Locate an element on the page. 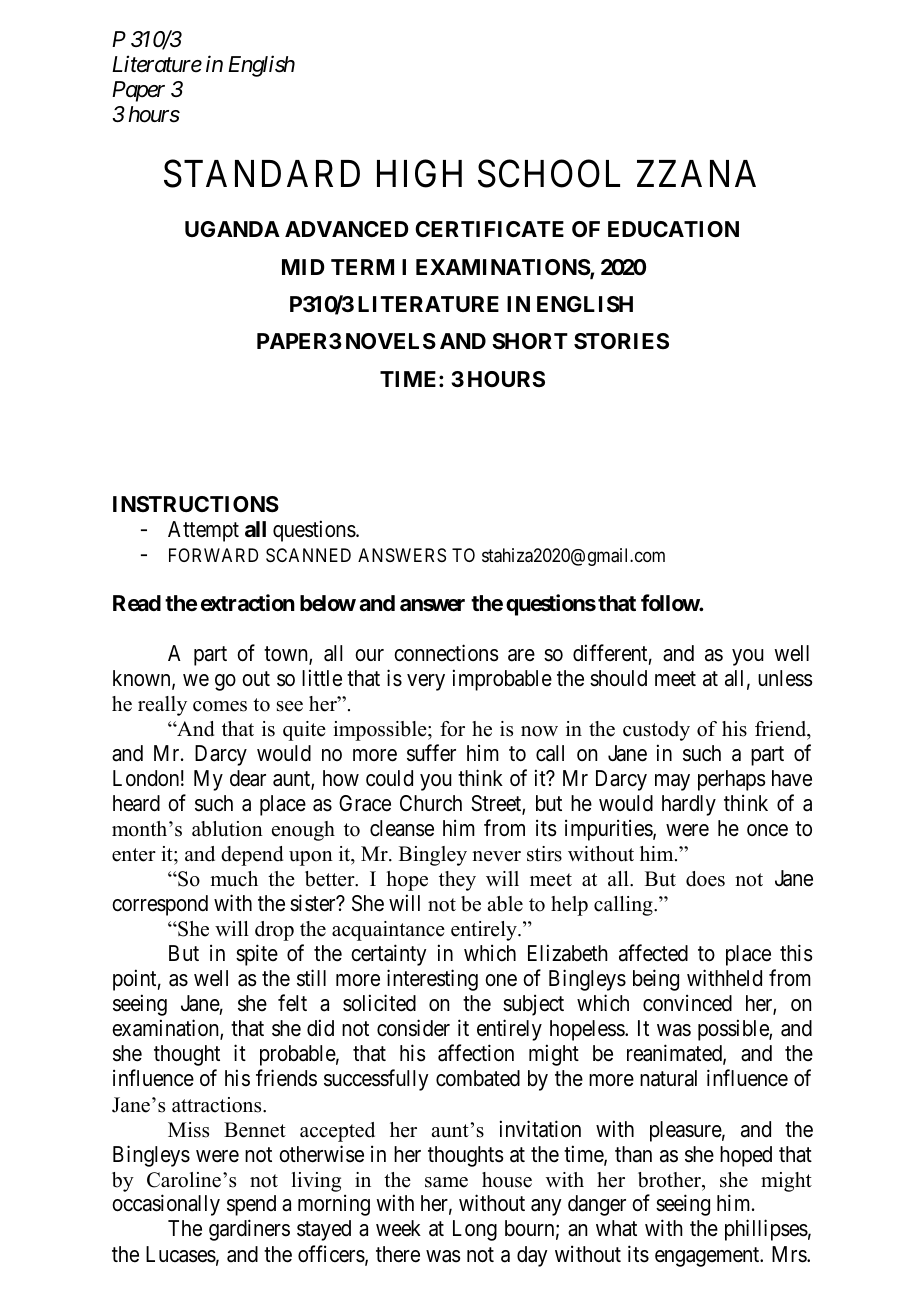 Image resolution: width=924 pixels, height=1308 pixels. very is located at coordinates (426, 682).
